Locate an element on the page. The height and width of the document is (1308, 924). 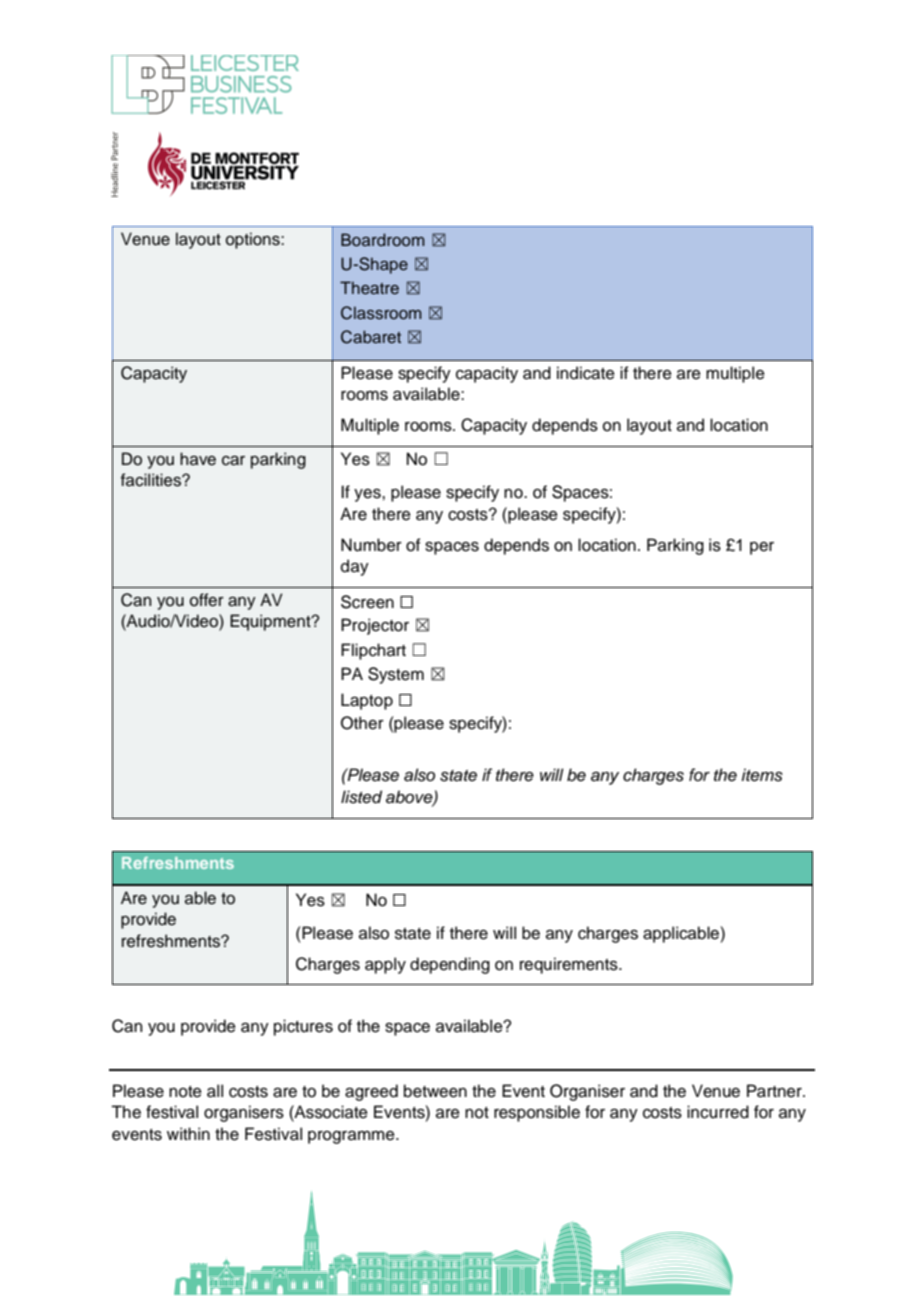
Cabaret is located at coordinates (371, 337).
